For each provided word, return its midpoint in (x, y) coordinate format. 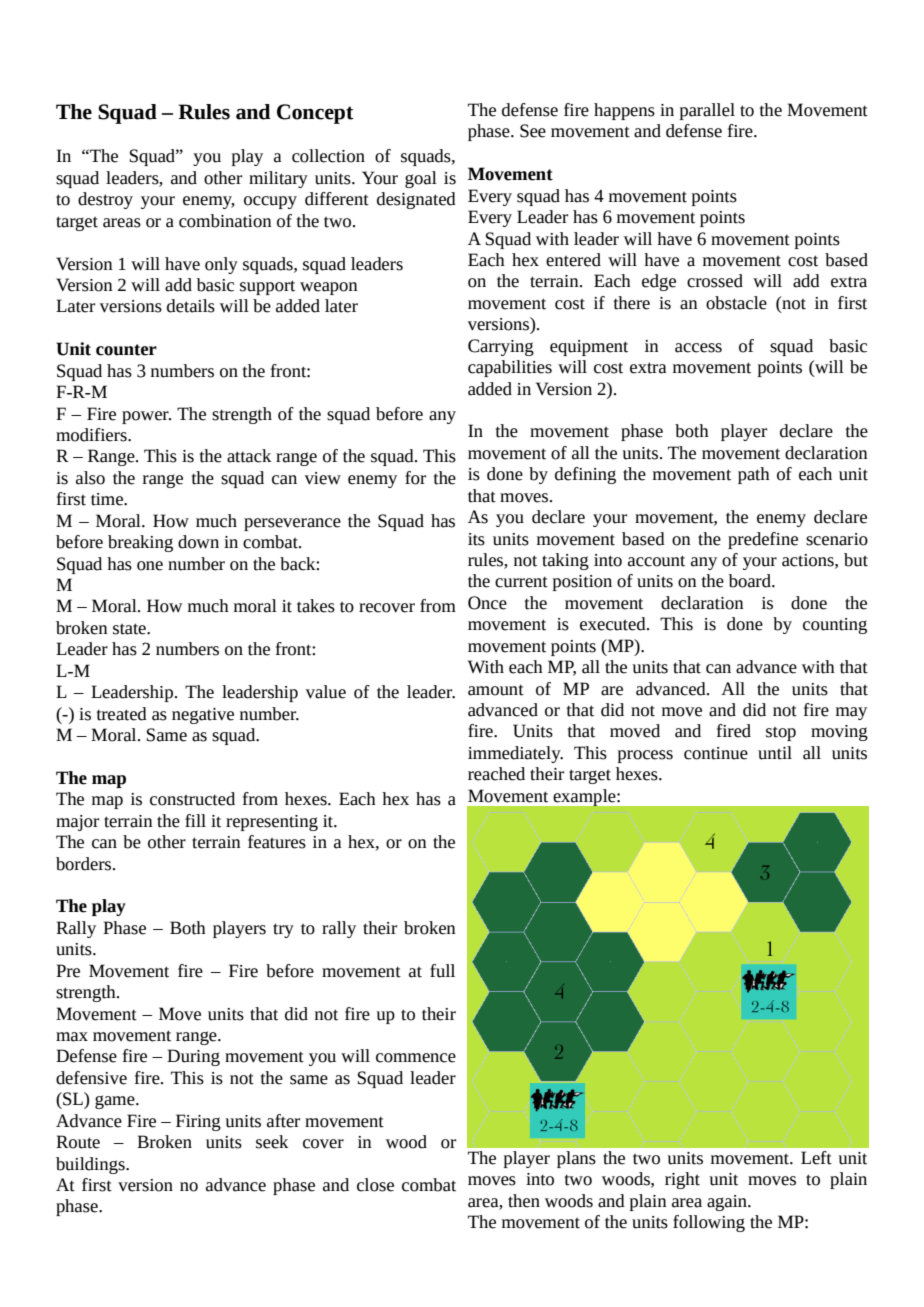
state (130, 629)
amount (496, 690)
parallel (707, 111)
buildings (91, 1165)
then (524, 1201)
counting (835, 626)
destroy (105, 200)
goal (421, 179)
